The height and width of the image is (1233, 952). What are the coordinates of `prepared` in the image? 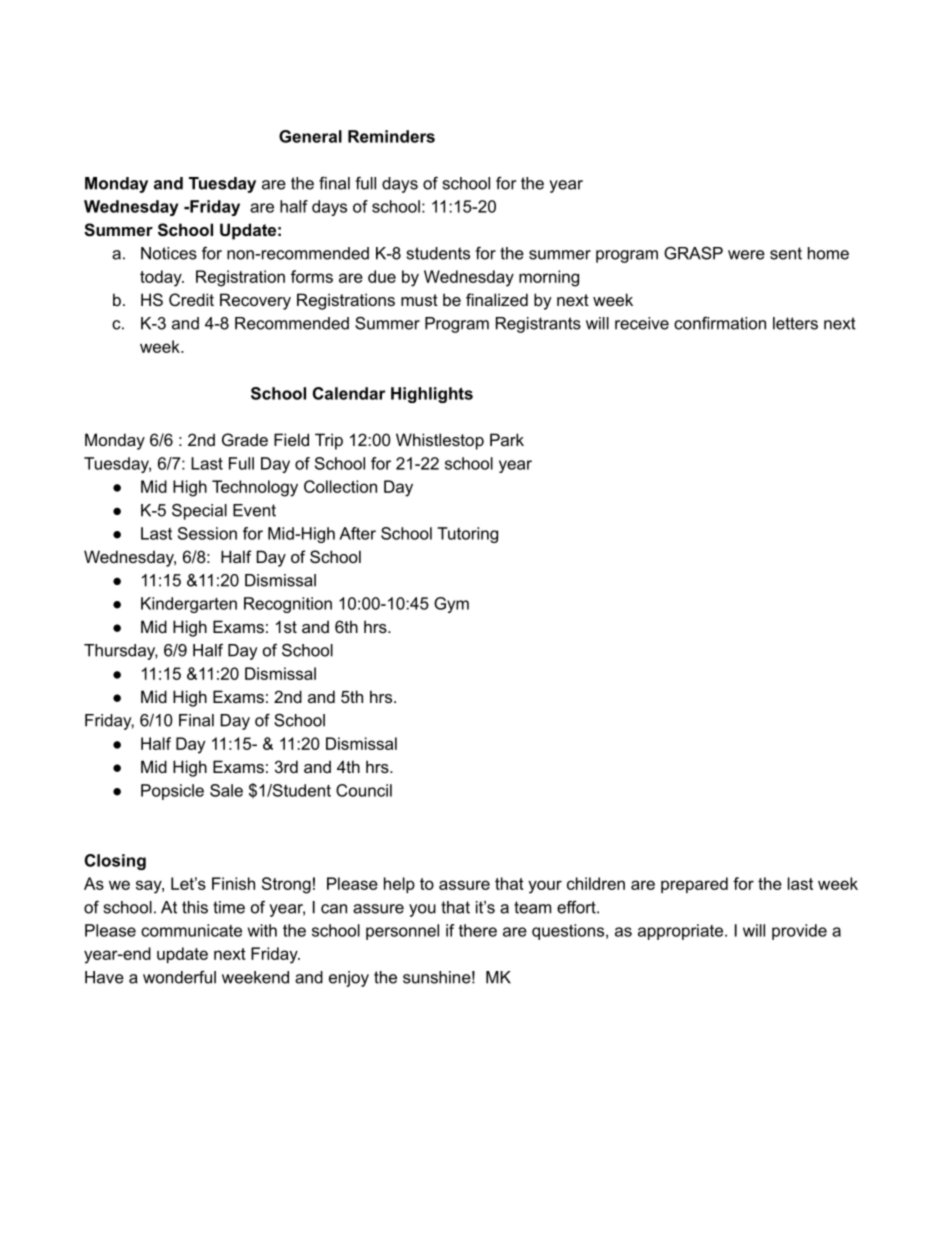 It's located at (694, 885).
